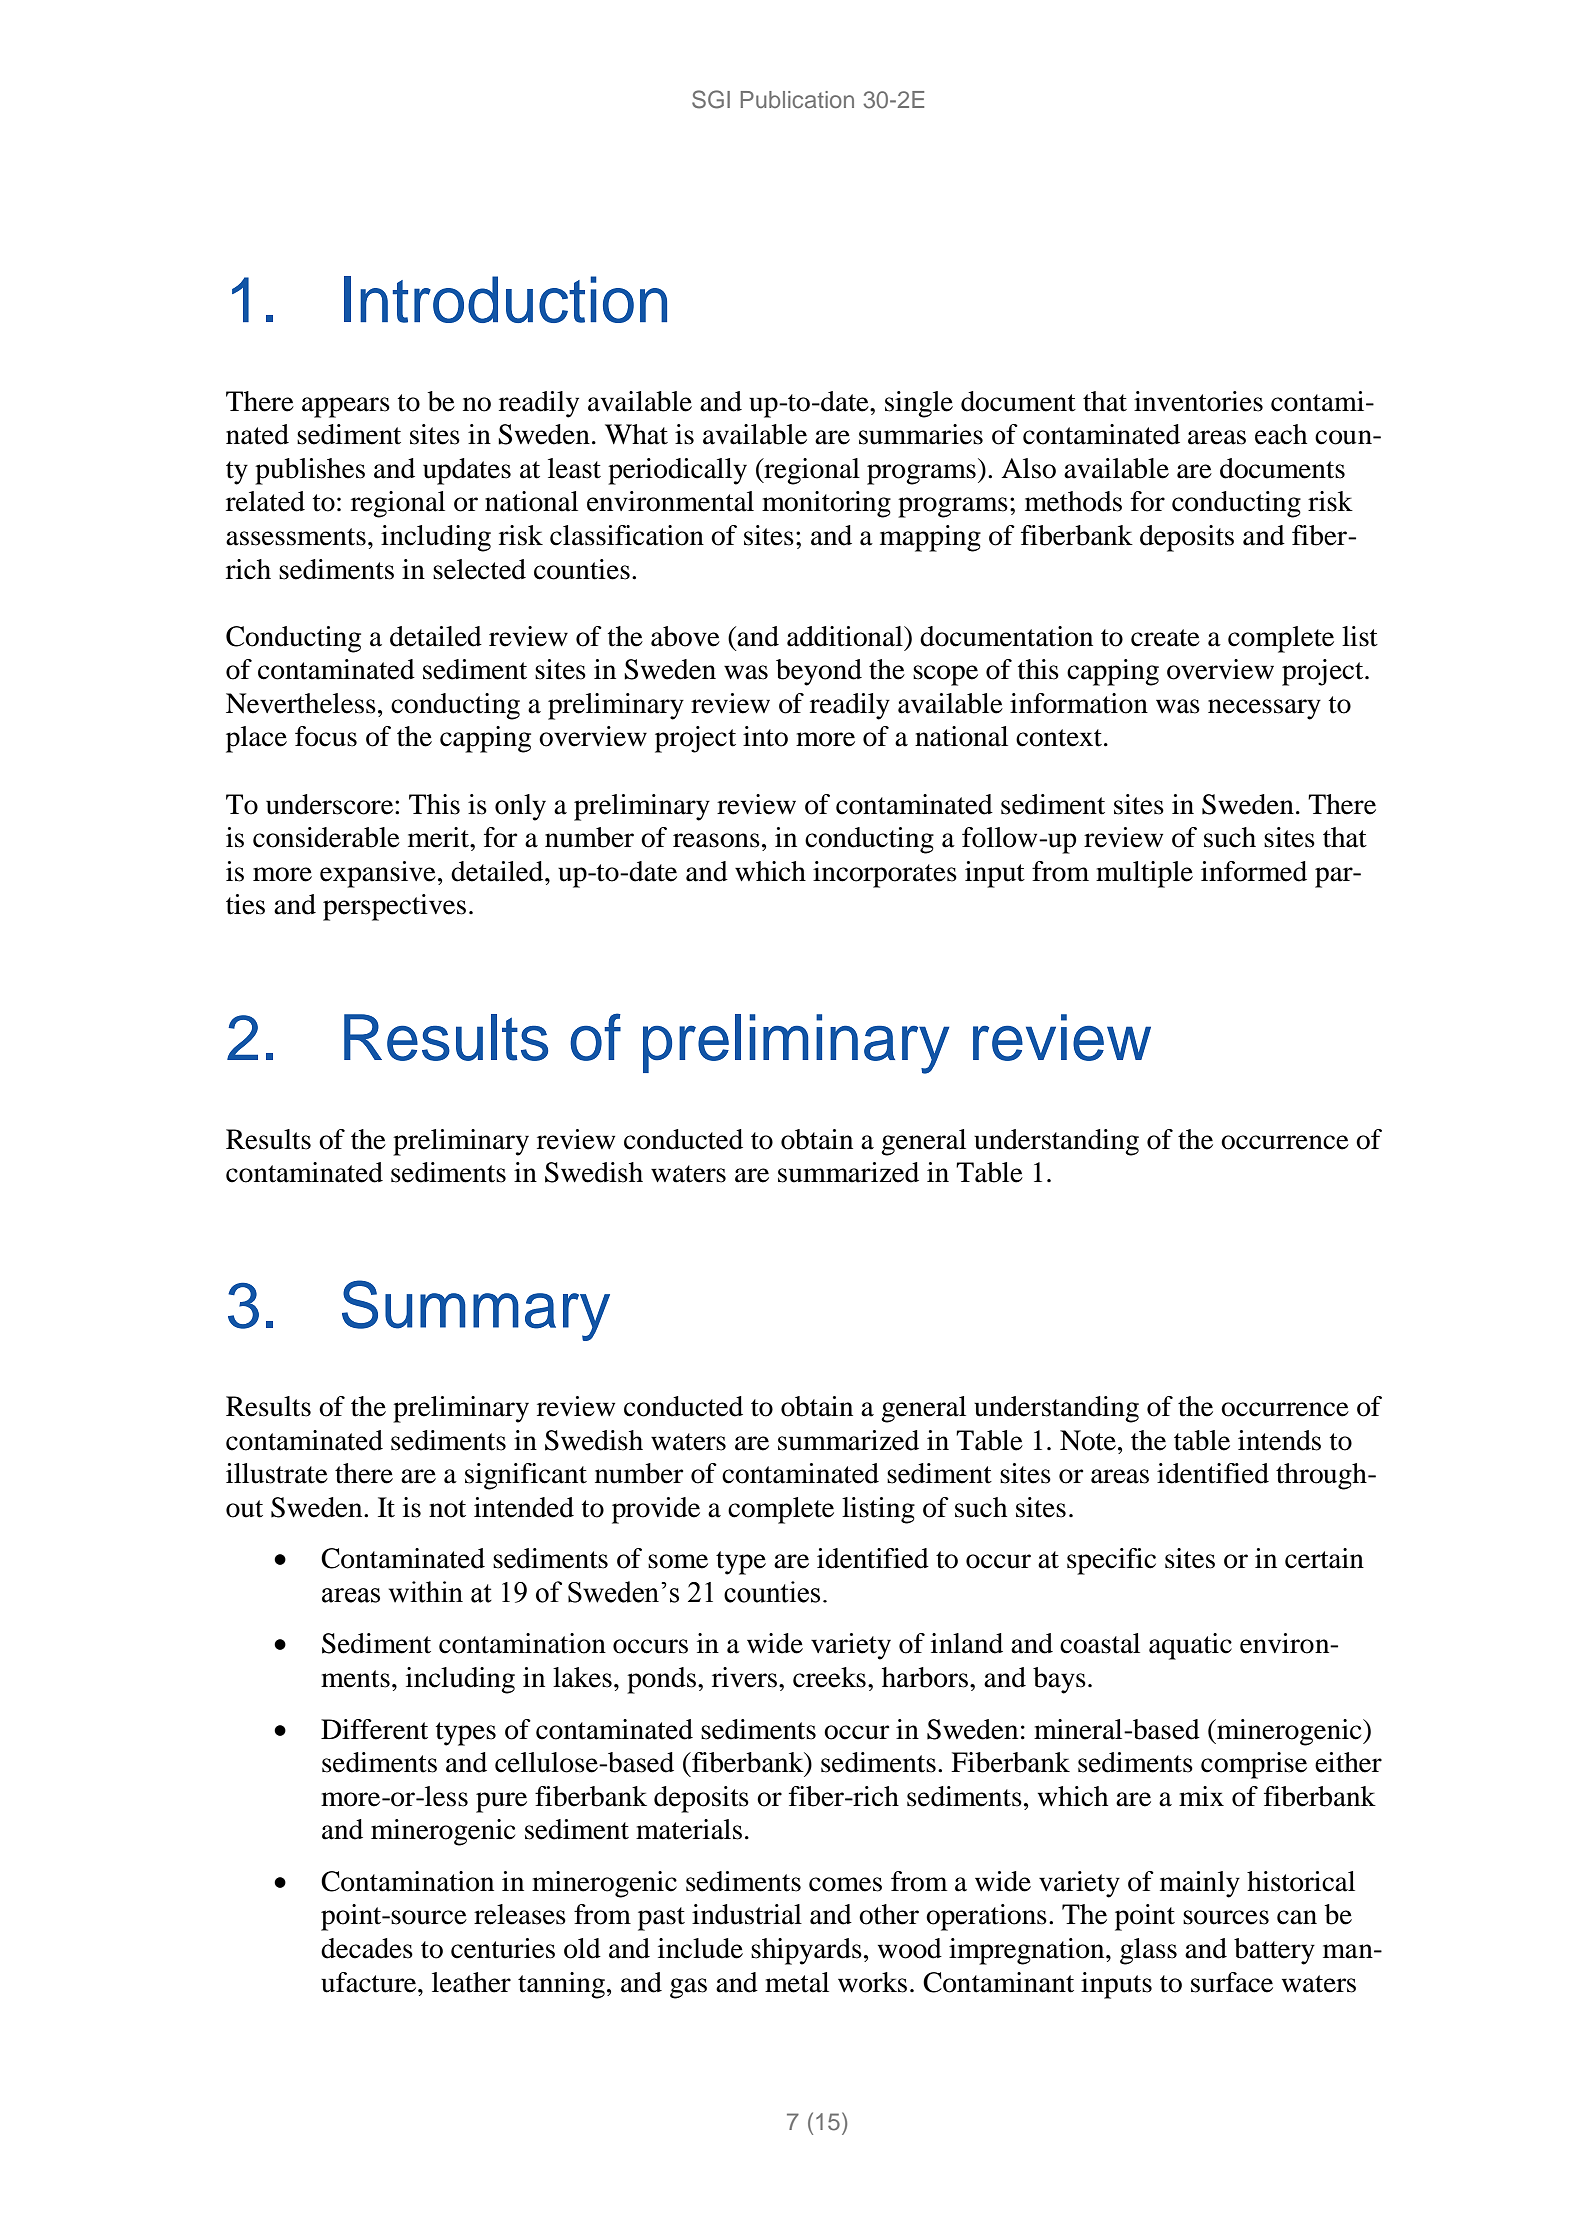 This screenshot has width=1578, height=2234. I want to click on Publication, so click(797, 99).
